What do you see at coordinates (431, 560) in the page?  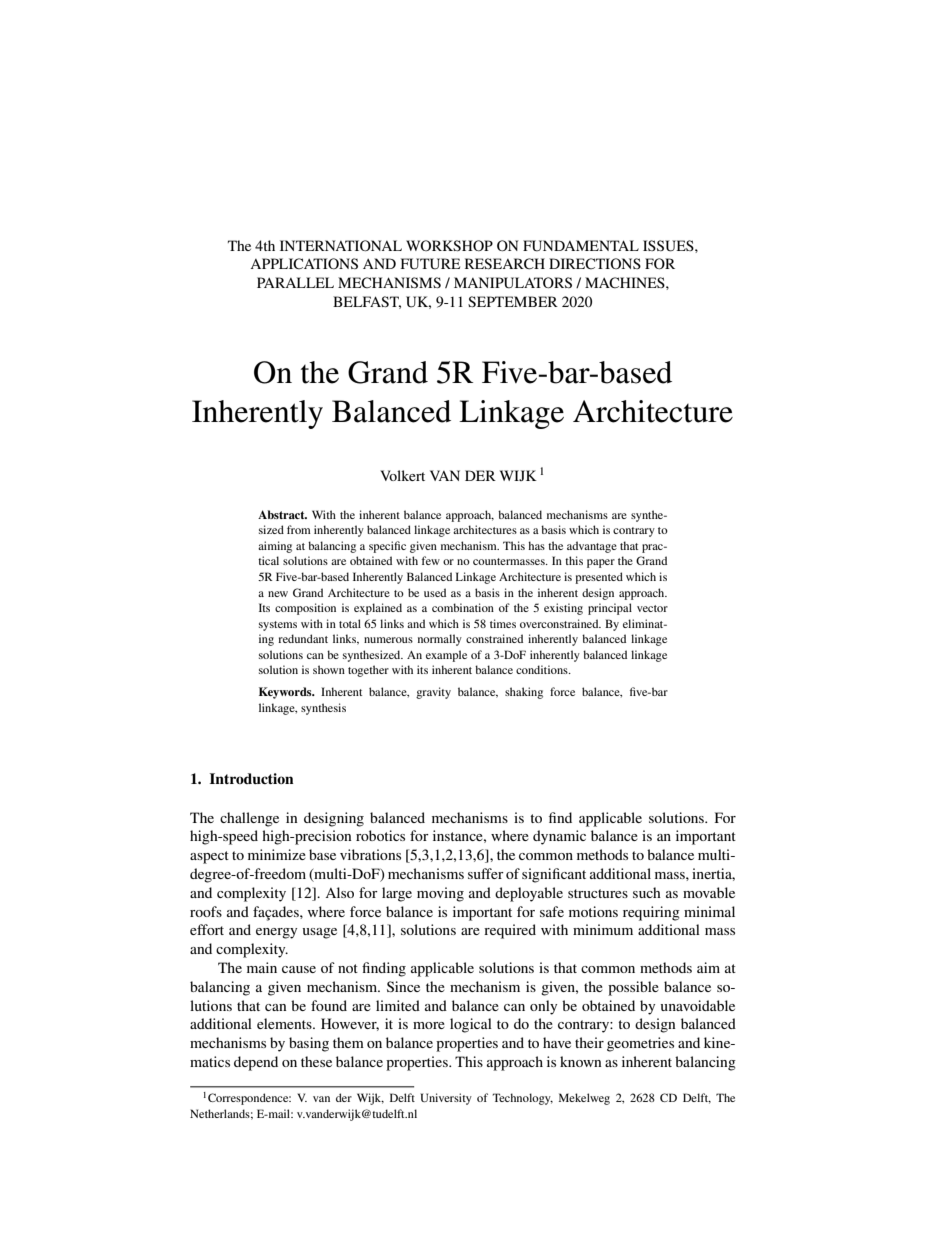 I see `few` at bounding box center [431, 560].
